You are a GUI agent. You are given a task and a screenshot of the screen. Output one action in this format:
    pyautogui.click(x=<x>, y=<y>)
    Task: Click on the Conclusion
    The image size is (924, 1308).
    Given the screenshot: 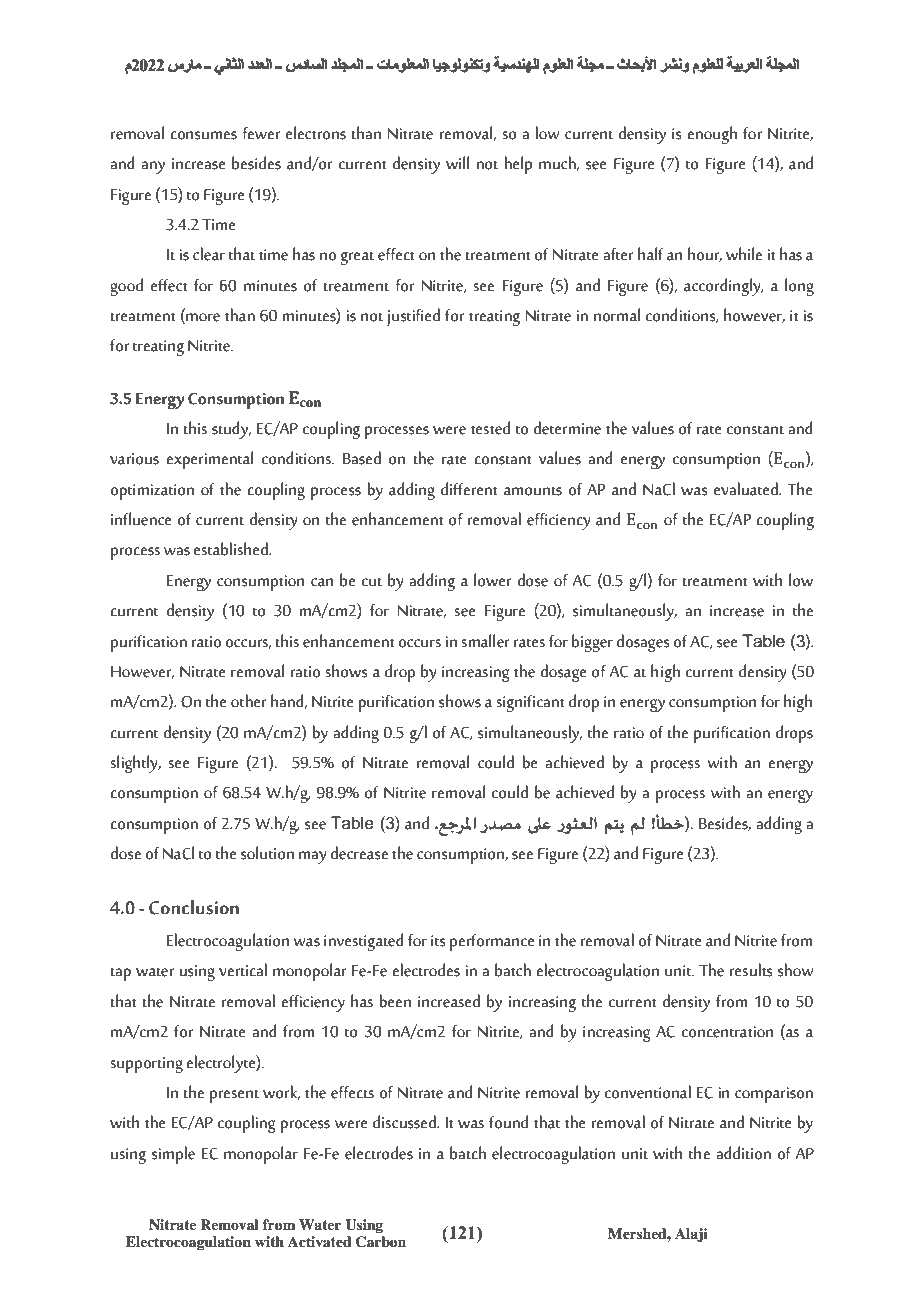 What is the action you would take?
    pyautogui.click(x=194, y=907)
